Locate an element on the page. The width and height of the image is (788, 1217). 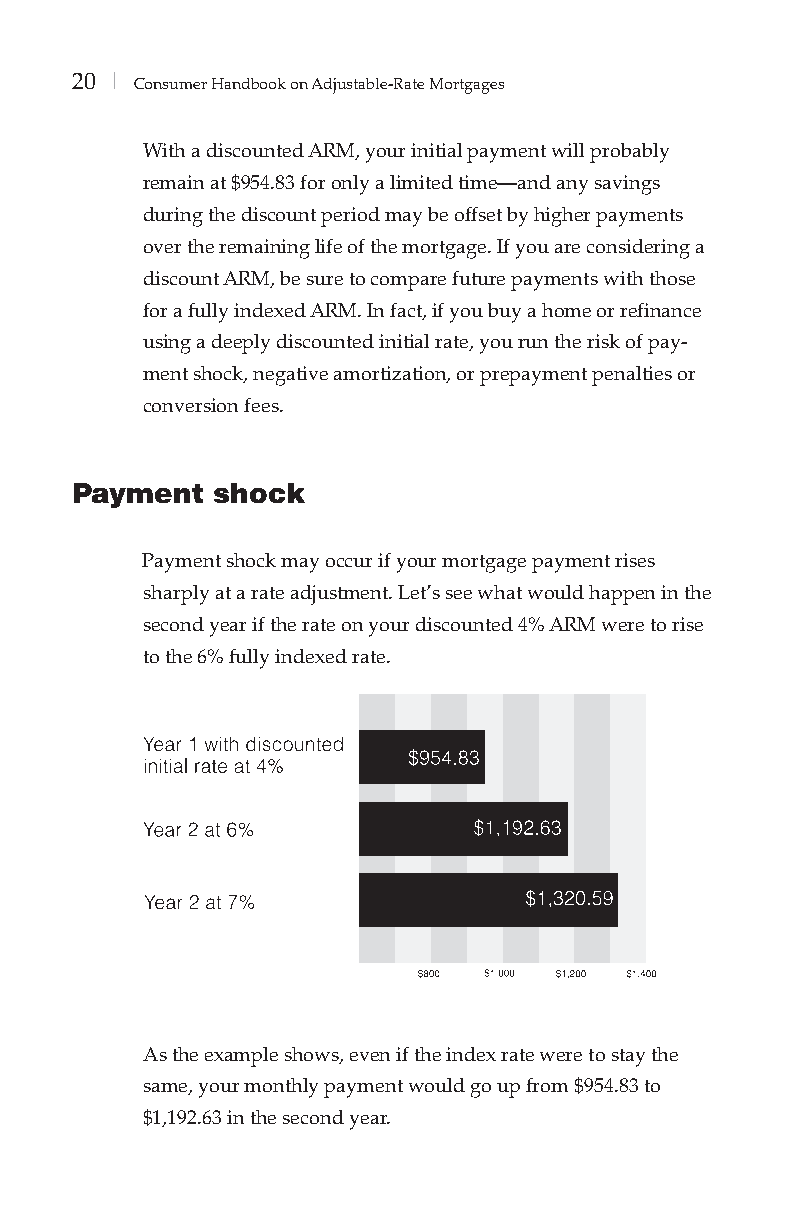
Handbook is located at coordinates (249, 83).
